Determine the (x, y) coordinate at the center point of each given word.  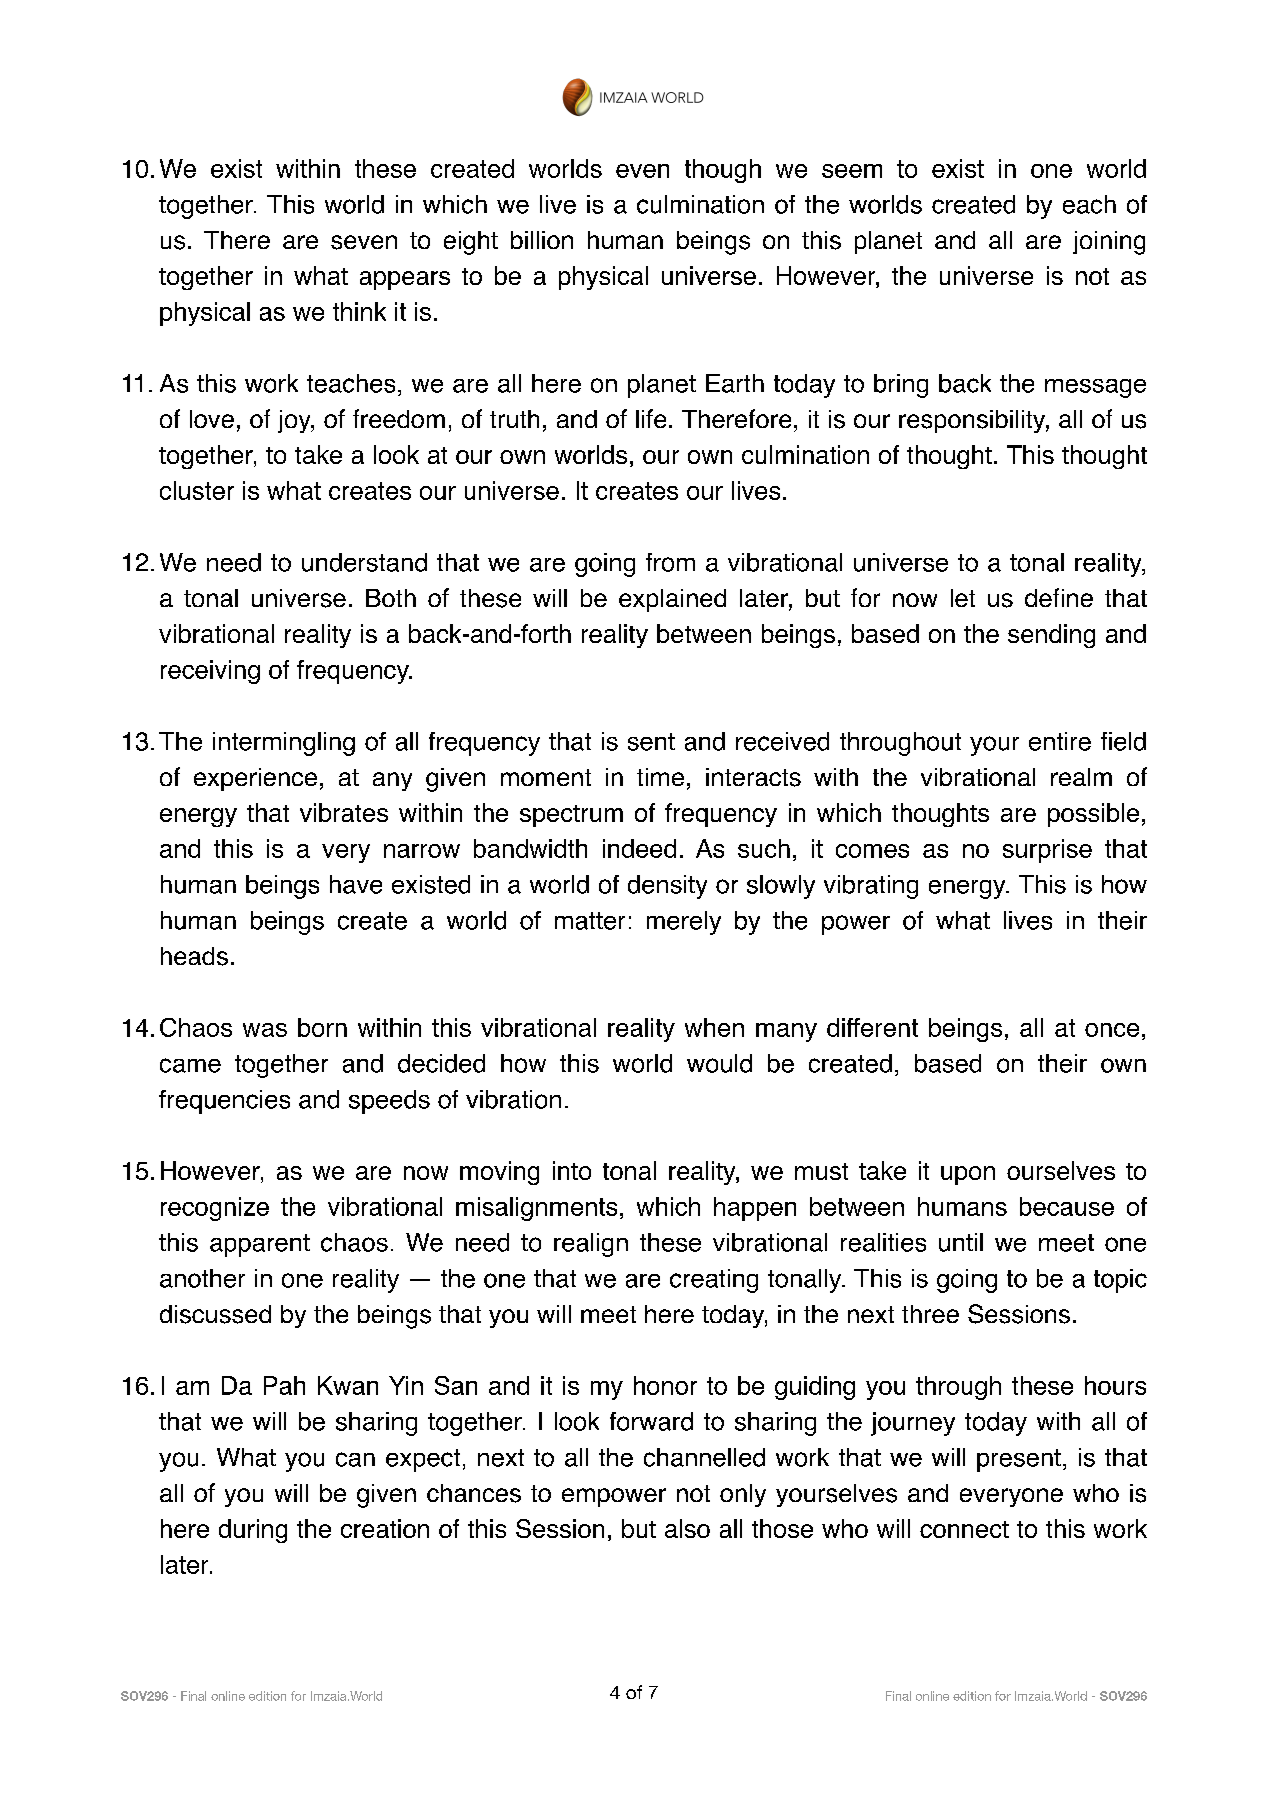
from (670, 562)
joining (1109, 243)
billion (542, 240)
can (355, 1459)
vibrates (344, 812)
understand (364, 562)
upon (968, 1175)
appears (405, 280)
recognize (215, 1209)
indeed (639, 848)
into (572, 1170)
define (1059, 597)
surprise (1047, 851)
